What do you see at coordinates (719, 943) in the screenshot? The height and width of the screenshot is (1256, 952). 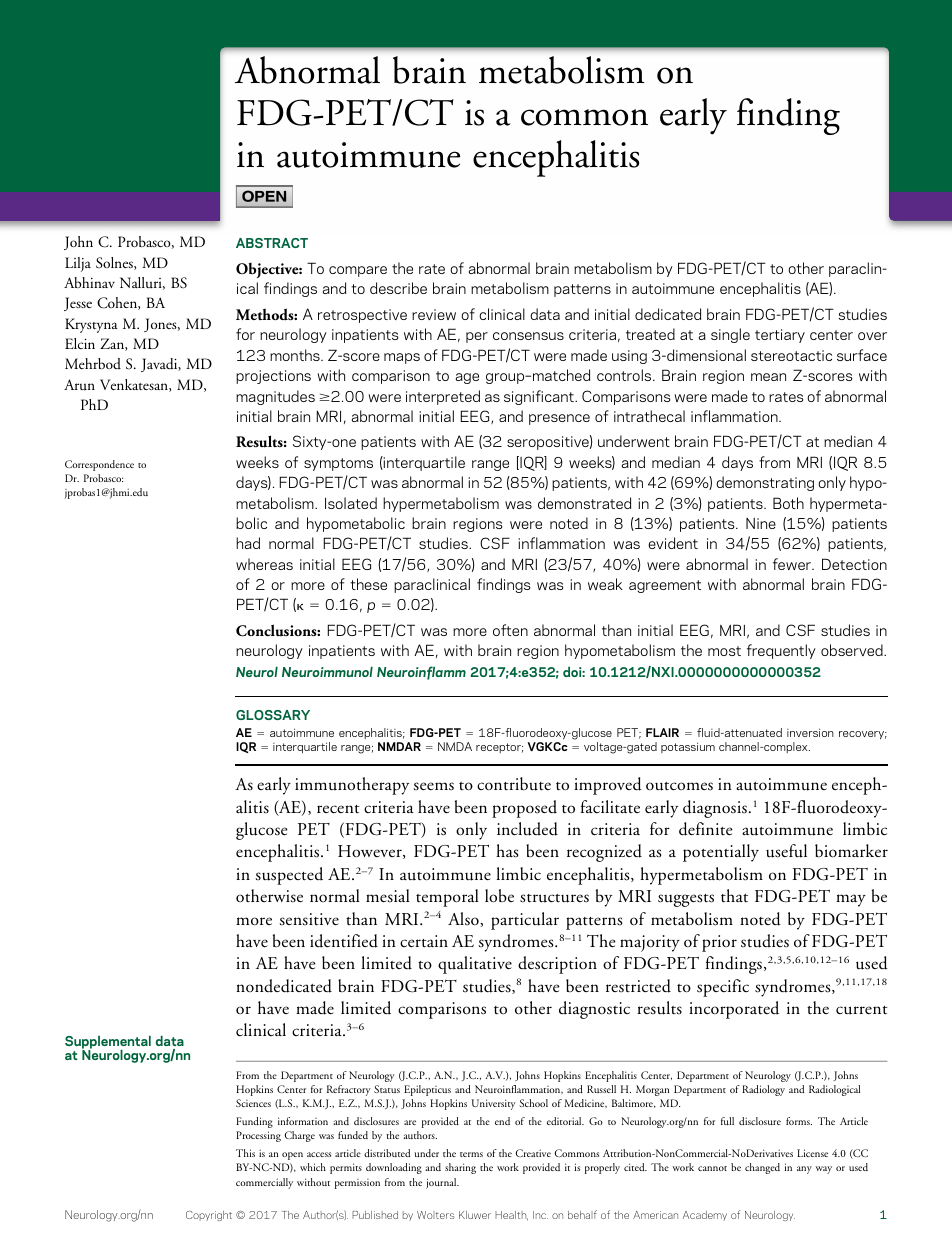 I see `prior` at bounding box center [719, 943].
